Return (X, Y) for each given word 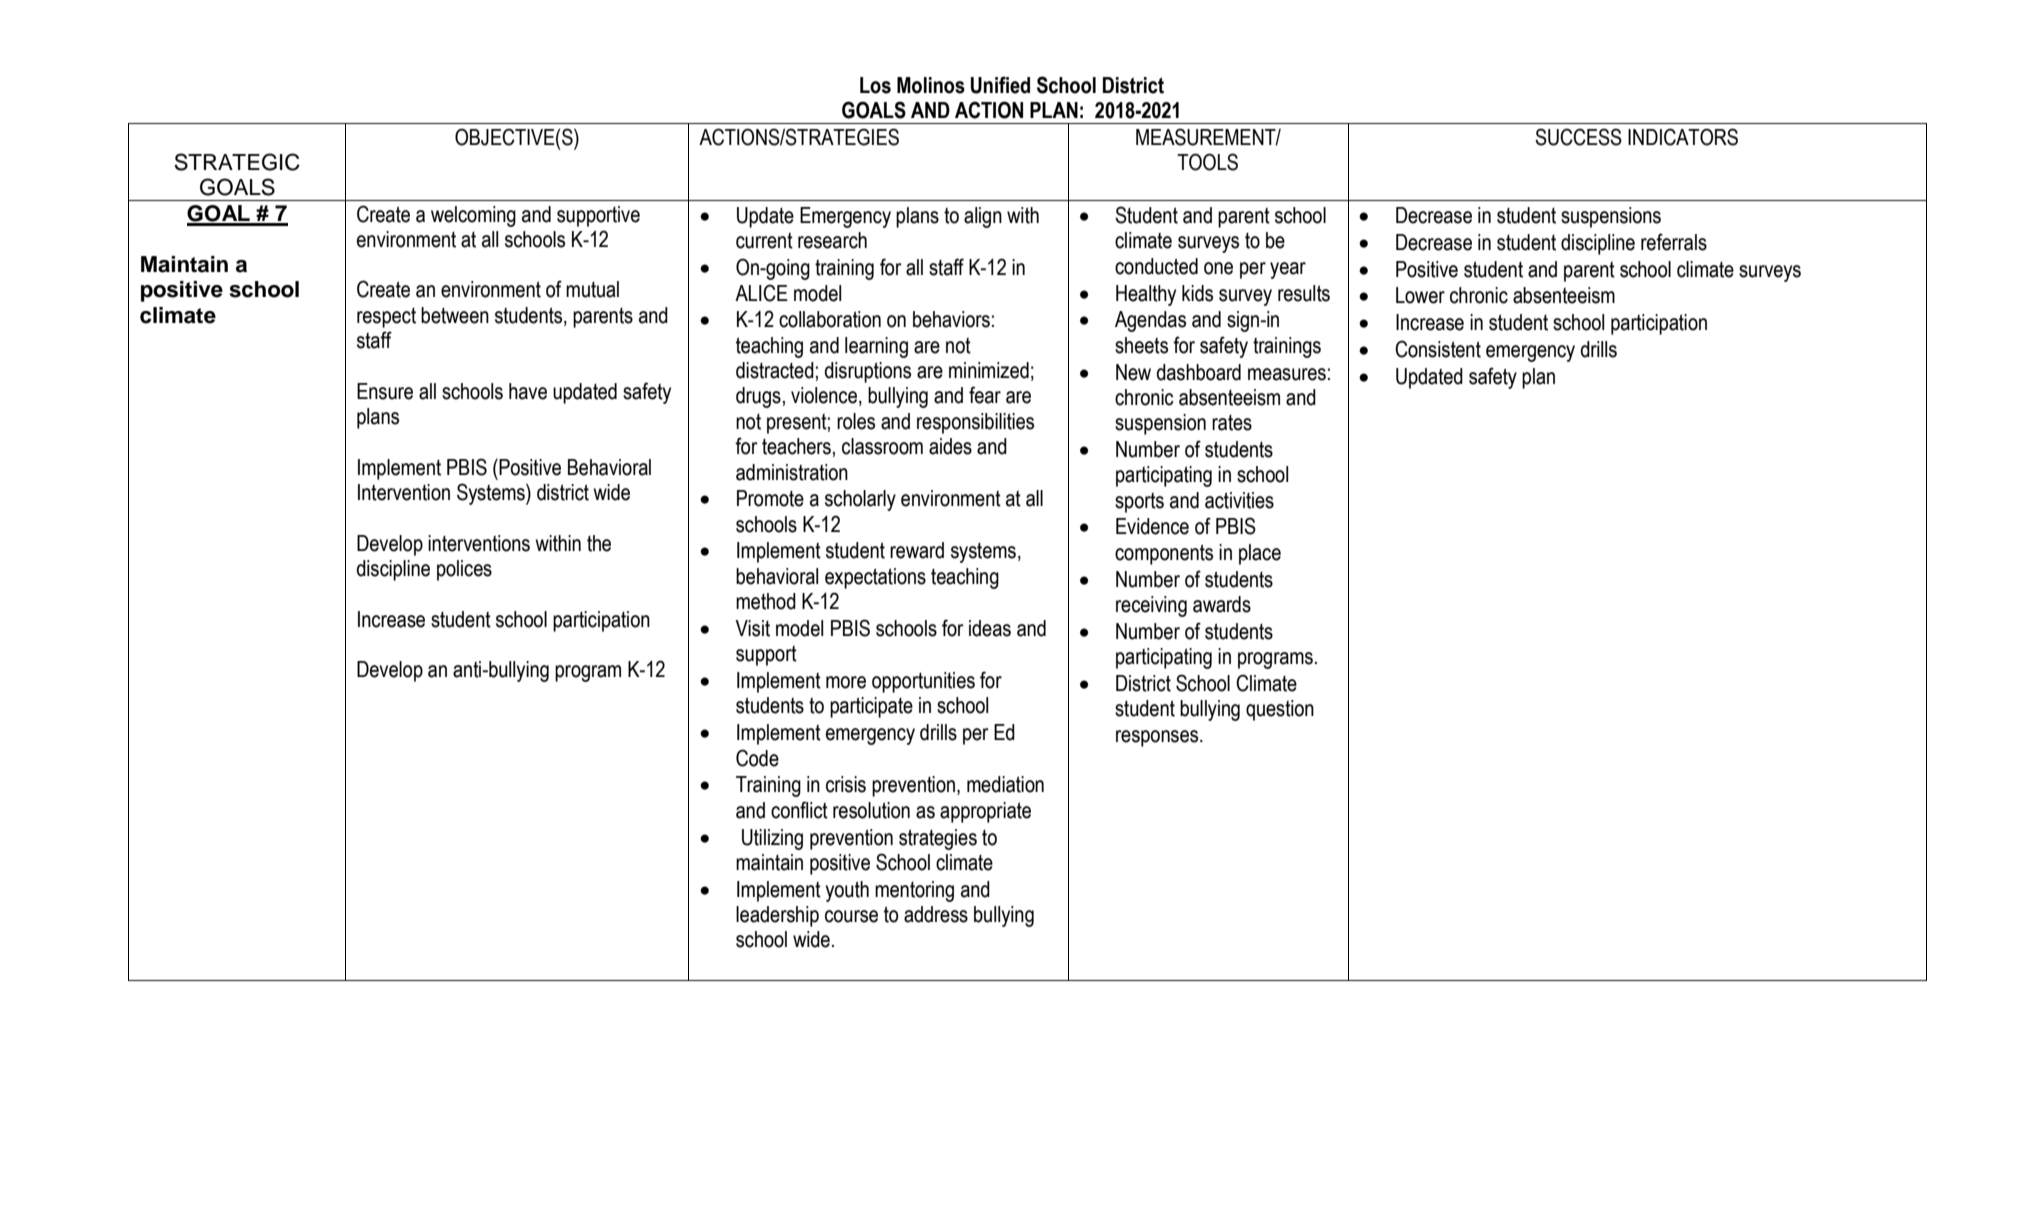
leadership (777, 916)
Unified (1000, 85)
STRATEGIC (237, 162)
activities (1239, 500)
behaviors (951, 319)
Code (757, 758)
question (1280, 710)
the (599, 543)
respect (386, 318)
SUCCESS (1578, 137)
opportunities (923, 682)
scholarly (860, 500)
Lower (1420, 295)
